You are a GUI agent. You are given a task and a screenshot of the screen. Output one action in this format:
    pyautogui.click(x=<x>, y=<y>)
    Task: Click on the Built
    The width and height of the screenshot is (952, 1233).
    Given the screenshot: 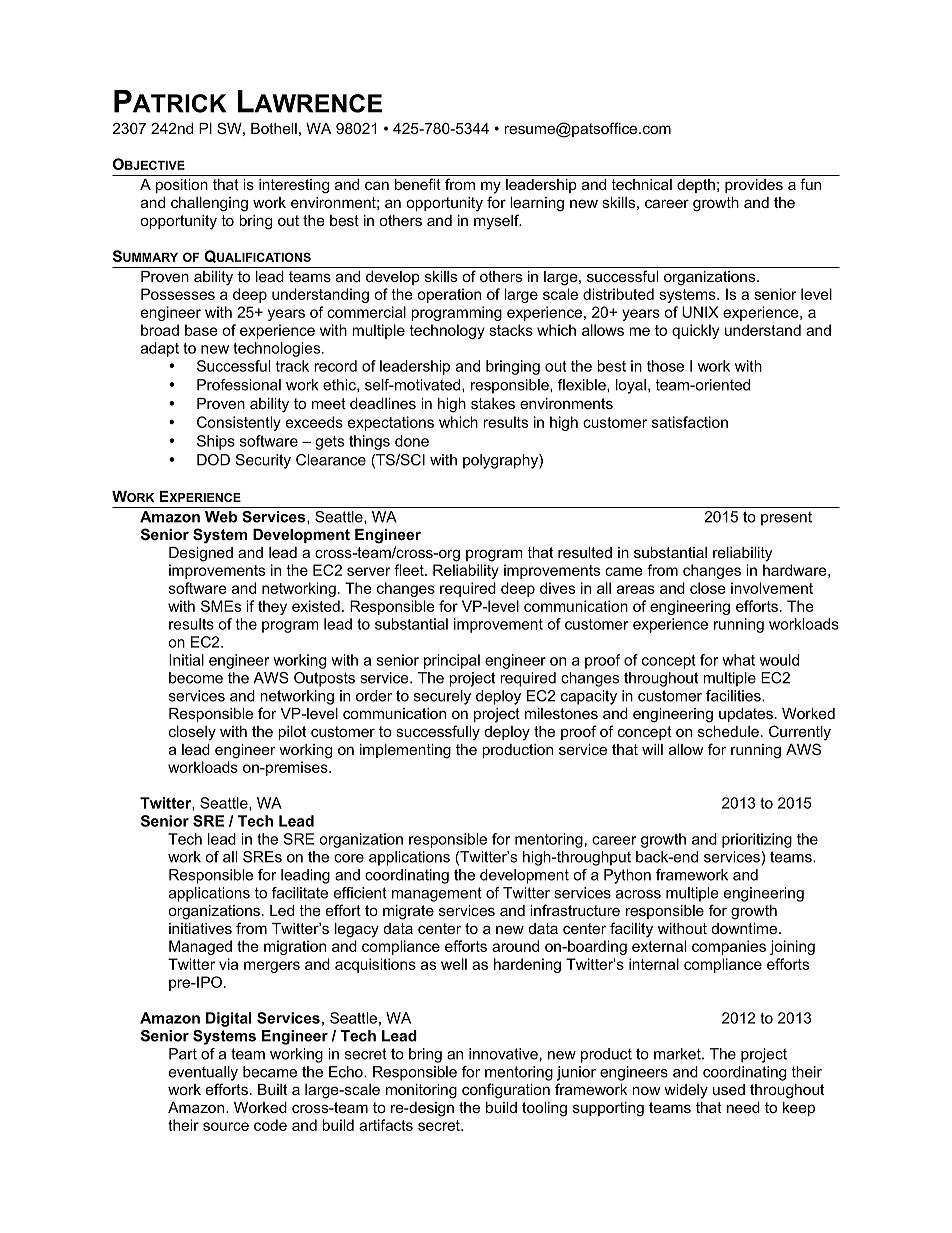 What is the action you would take?
    pyautogui.click(x=272, y=1089)
